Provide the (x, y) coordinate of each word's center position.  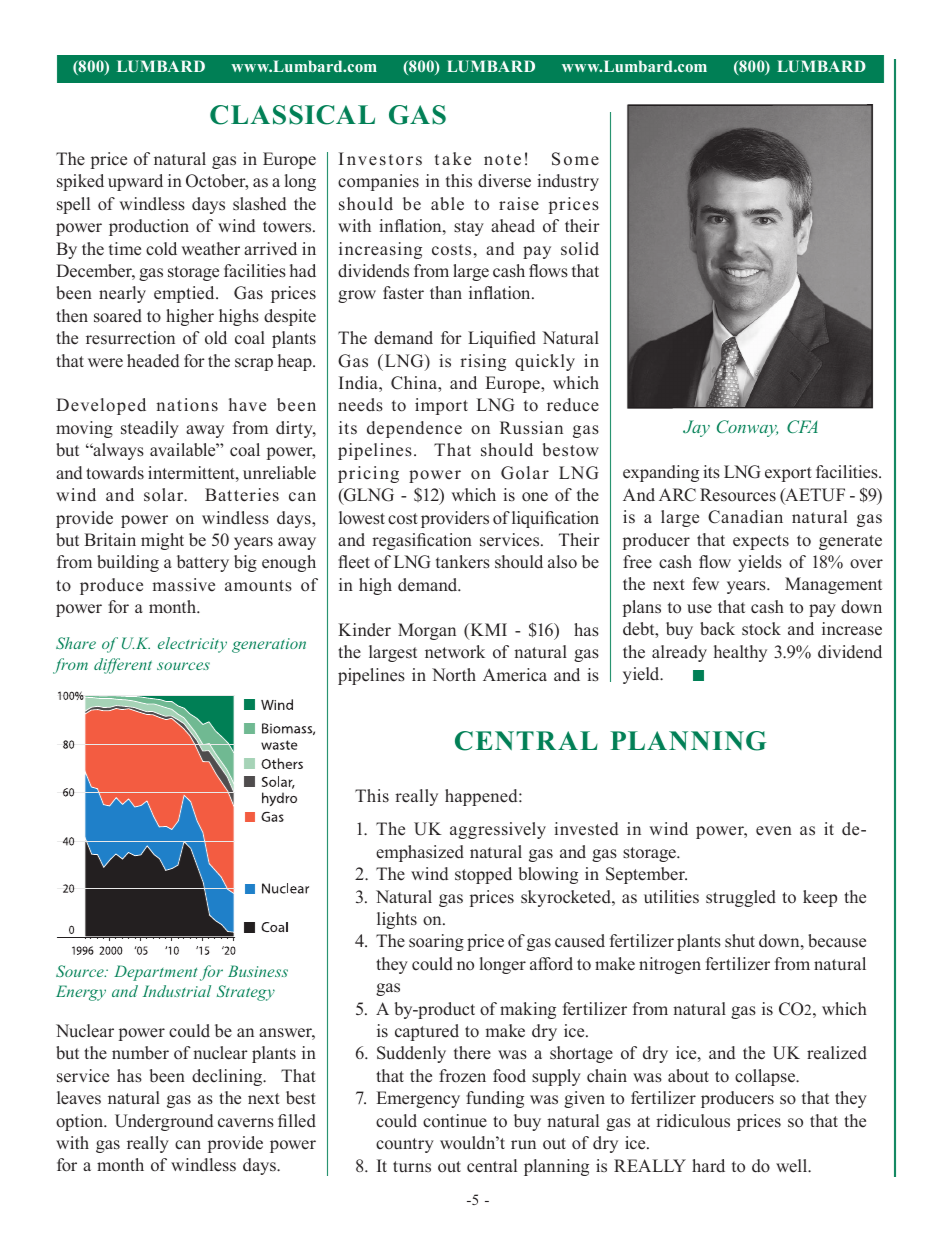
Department (156, 973)
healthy (740, 653)
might (162, 541)
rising (483, 362)
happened (482, 797)
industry (568, 182)
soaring (436, 942)
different (123, 666)
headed (153, 361)
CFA (802, 426)
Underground (164, 1122)
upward (135, 182)
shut (740, 941)
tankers (463, 562)
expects (761, 542)
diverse (504, 181)
